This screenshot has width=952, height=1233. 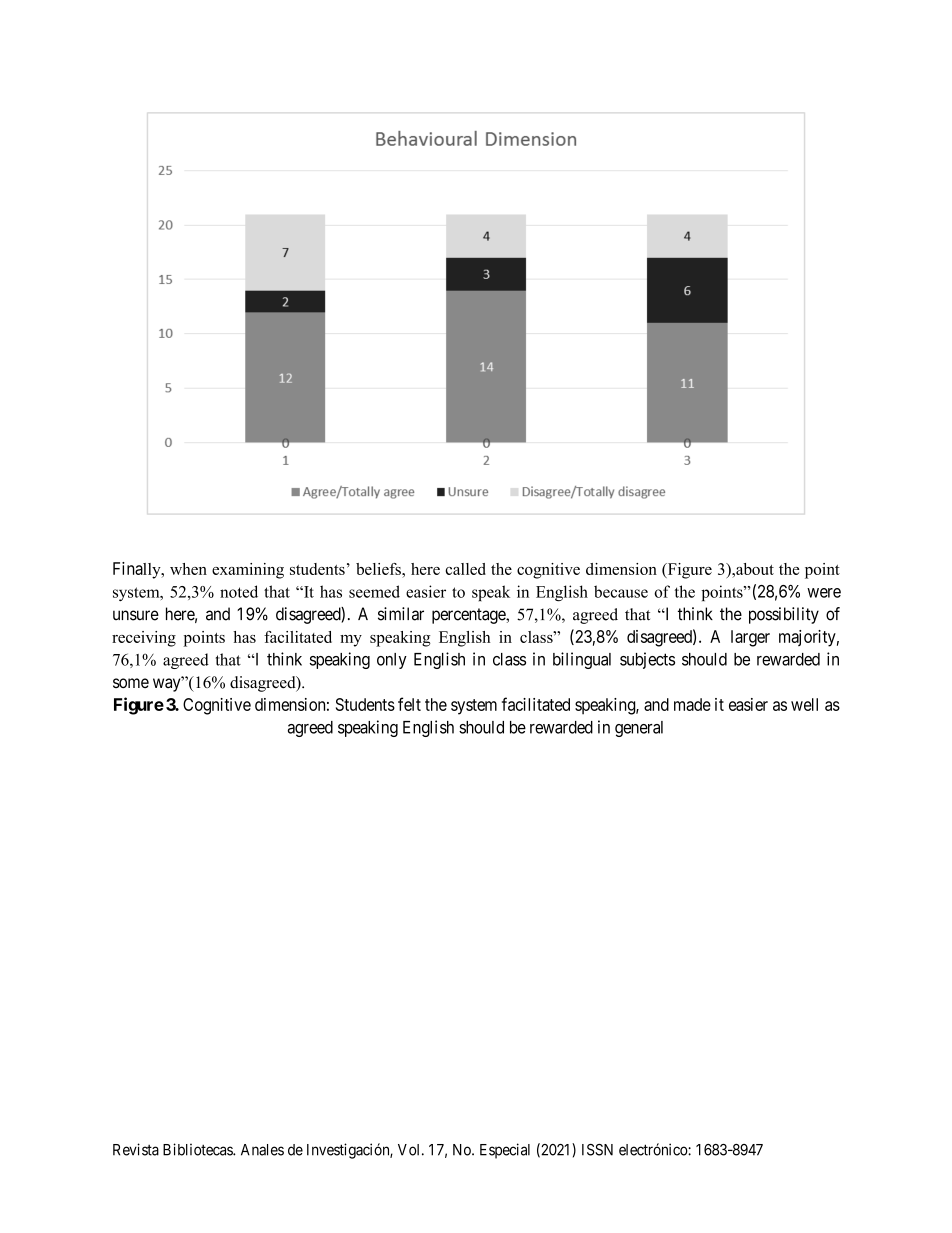 I want to click on noted, so click(x=239, y=591).
